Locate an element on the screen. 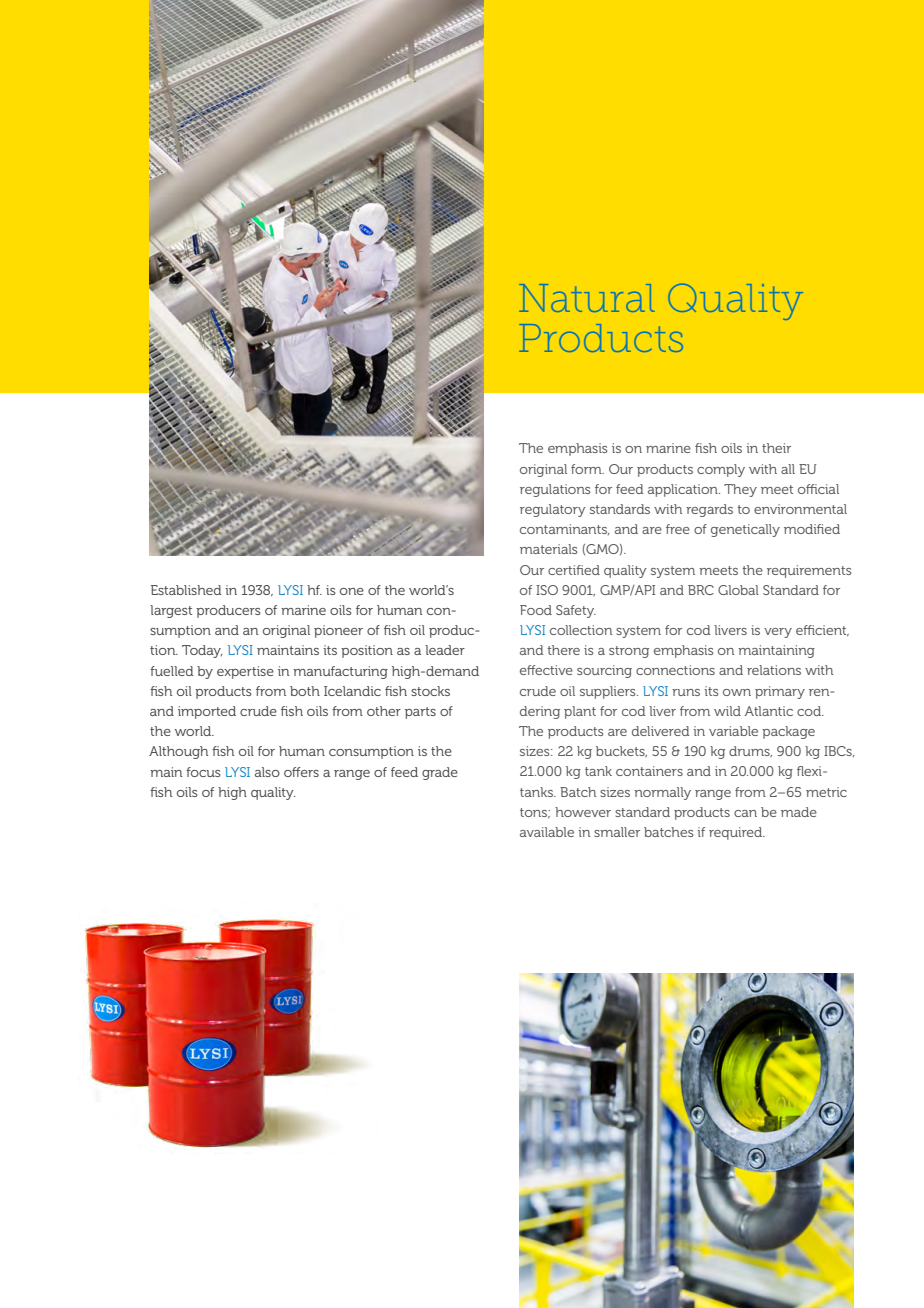  Natural is located at coordinates (587, 298).
